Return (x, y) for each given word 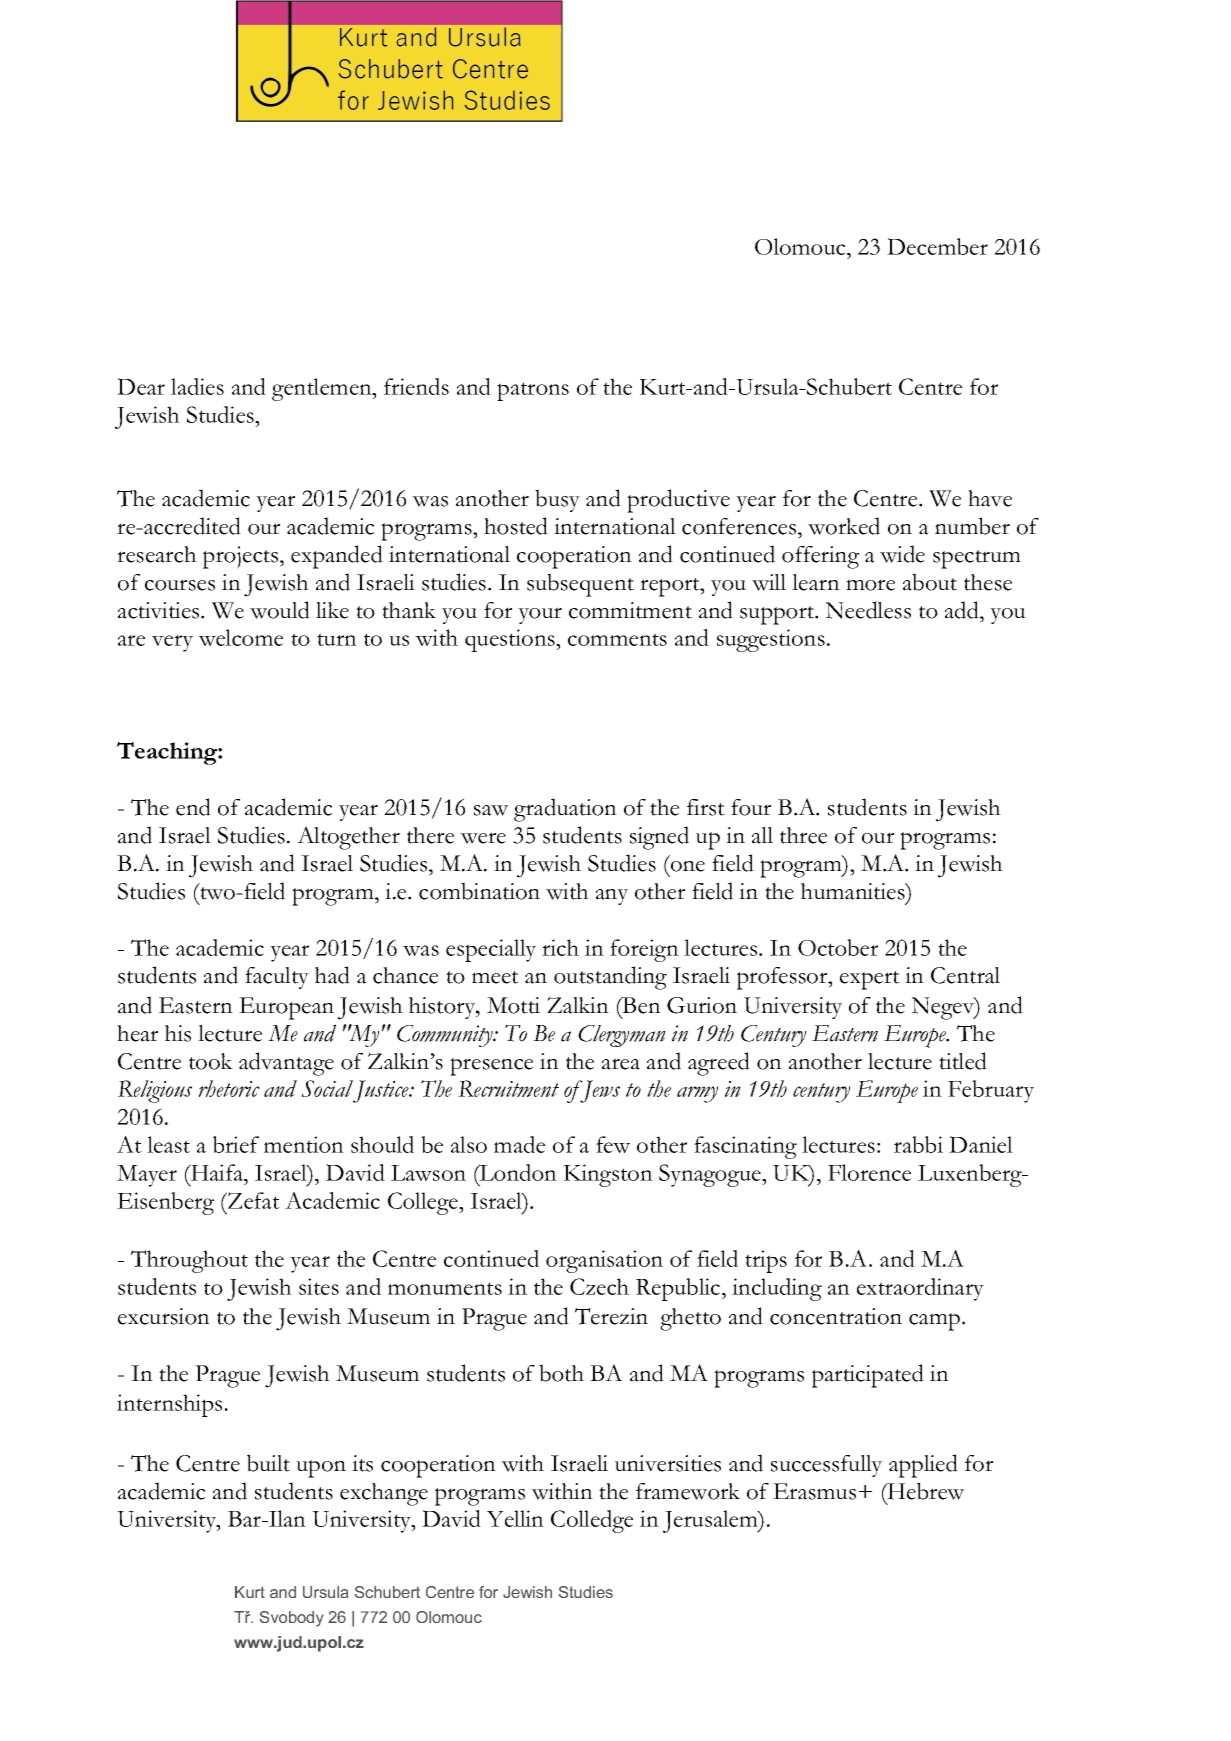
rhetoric (229, 1088)
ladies (197, 386)
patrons (533, 391)
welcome (240, 637)
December (937, 246)
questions (511, 640)
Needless (868, 610)
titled (963, 1061)
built (268, 1463)
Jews (599, 1091)
